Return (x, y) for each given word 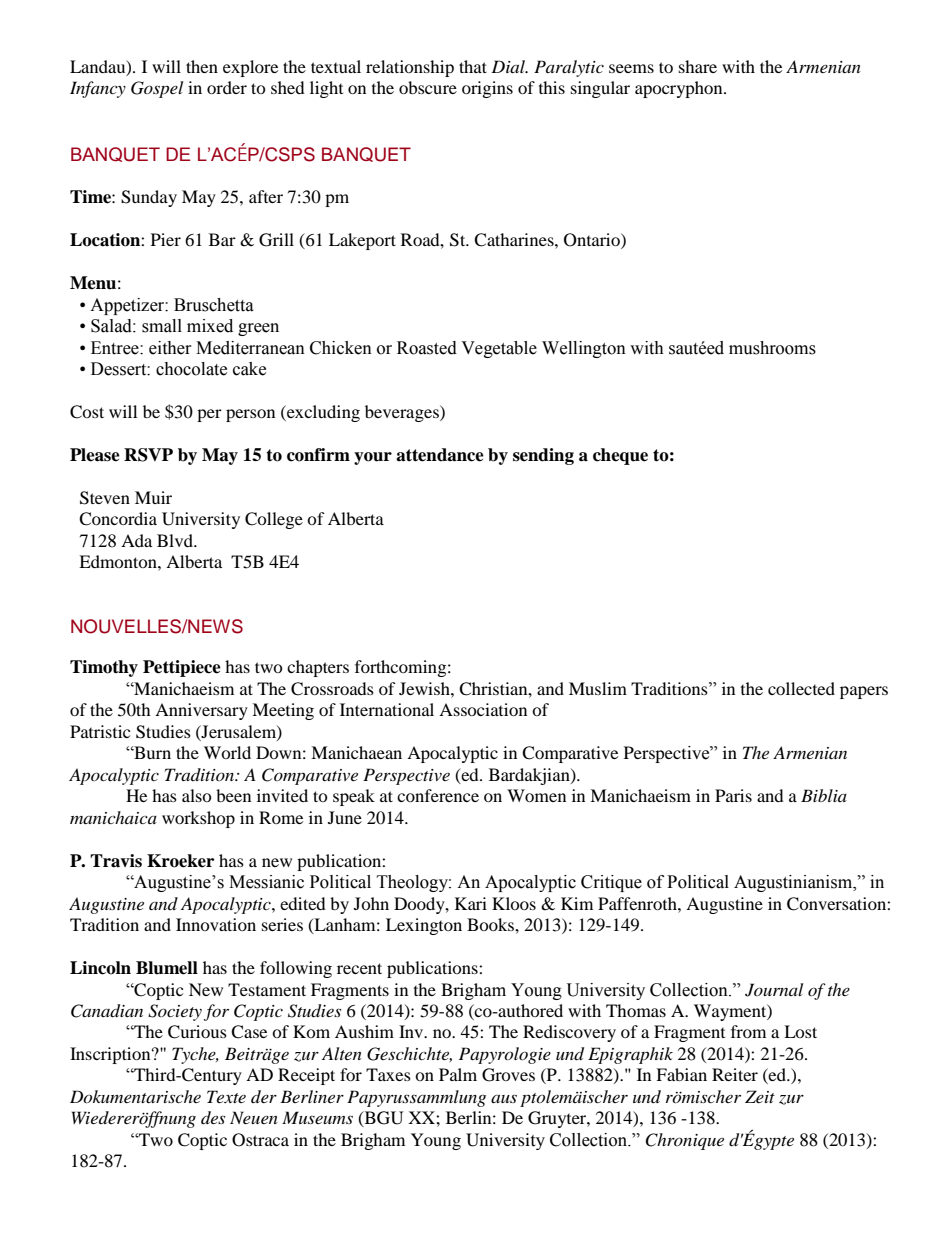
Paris (733, 795)
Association (483, 709)
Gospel (157, 89)
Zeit (760, 1096)
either (170, 348)
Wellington (584, 349)
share (698, 66)
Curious (197, 1032)
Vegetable (499, 349)
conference (438, 795)
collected (801, 688)
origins (487, 89)
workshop (198, 819)
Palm (458, 1074)
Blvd (176, 540)
